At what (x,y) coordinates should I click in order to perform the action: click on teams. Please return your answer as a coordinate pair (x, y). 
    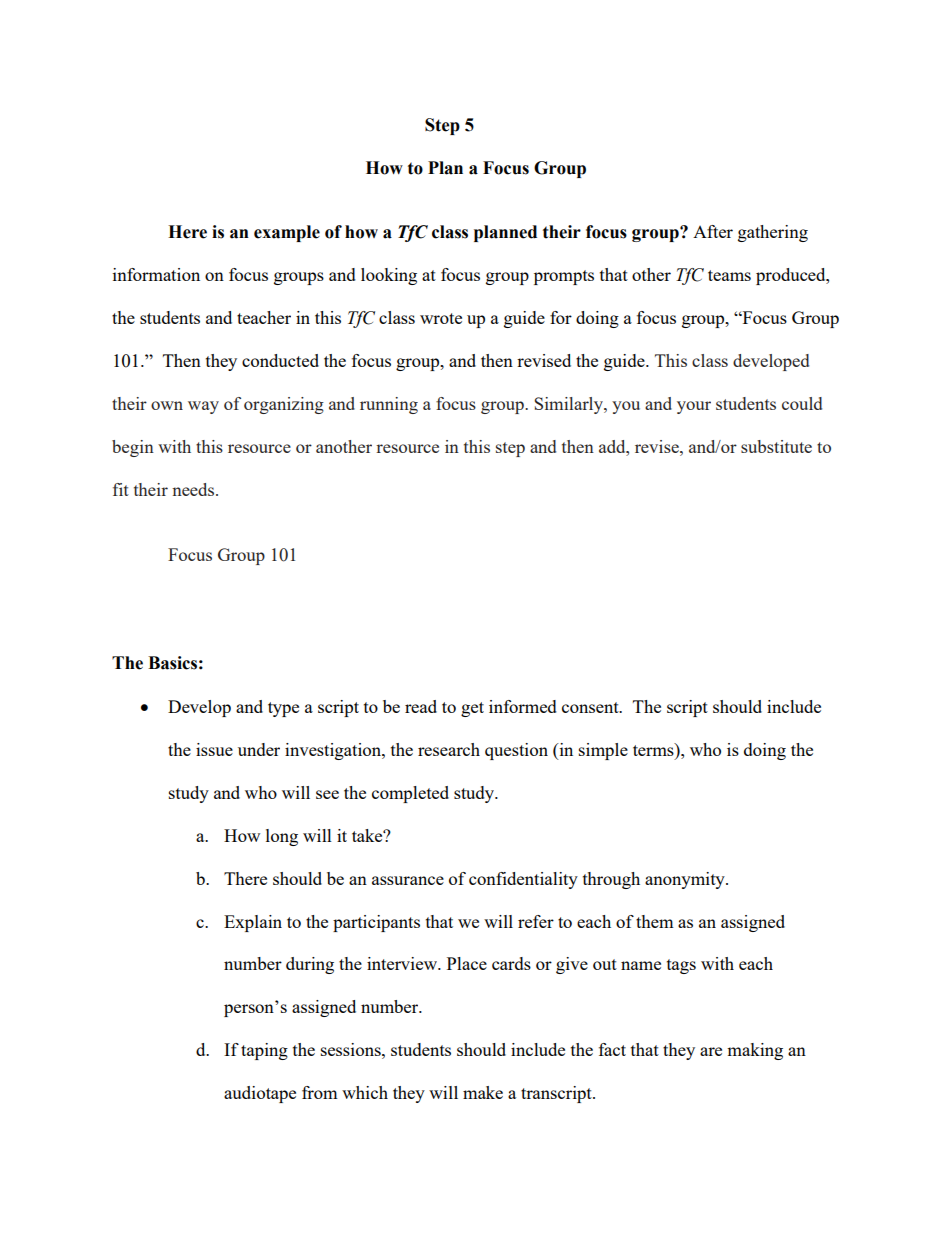
    Looking at the image, I should click on (729, 275).
